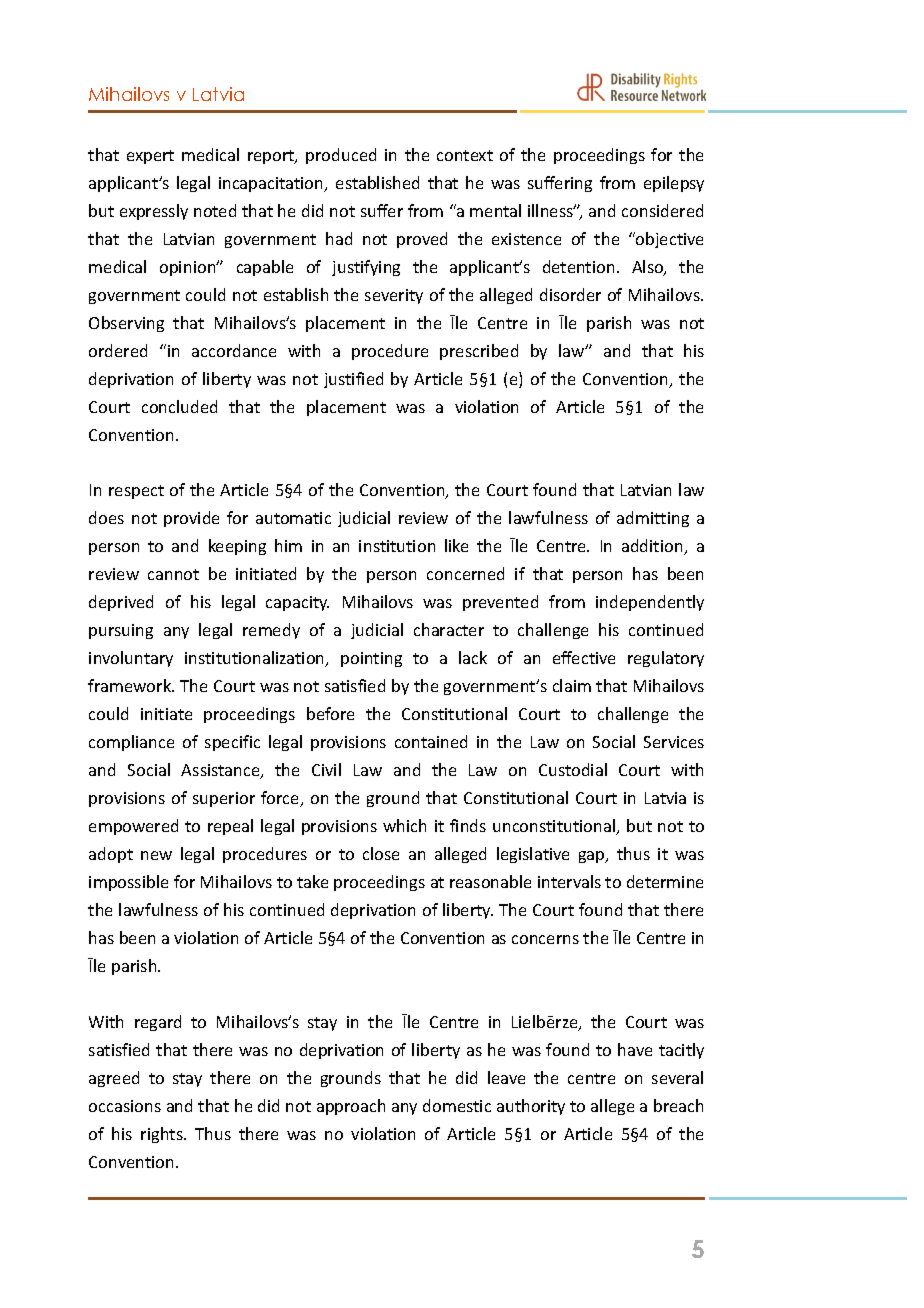  I want to click on rights, so click(163, 1135).
